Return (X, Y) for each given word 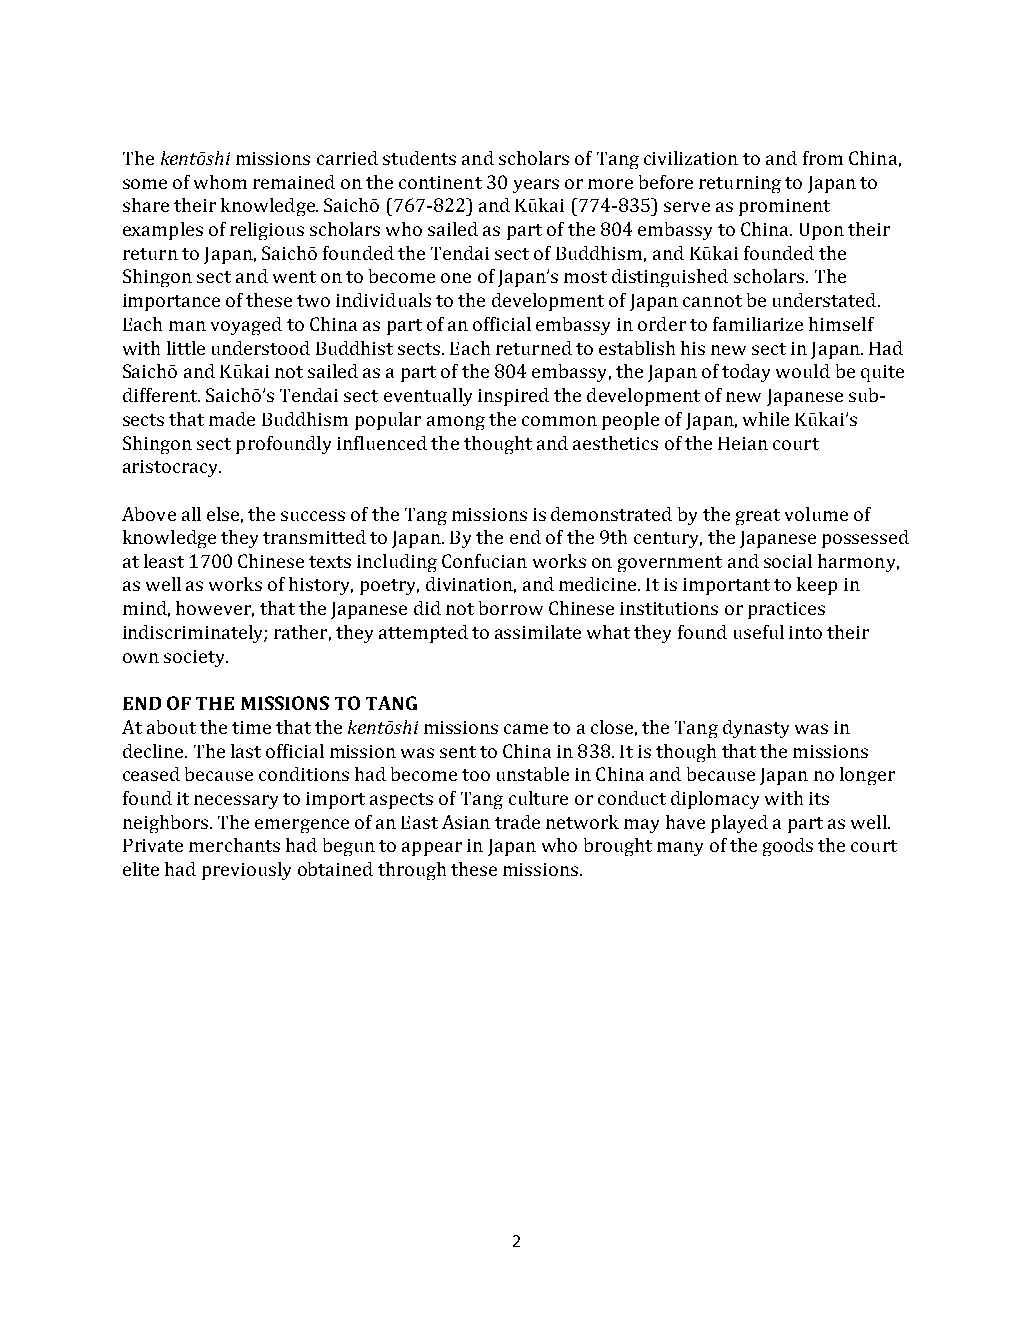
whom (220, 182)
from (823, 158)
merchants (234, 845)
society (196, 658)
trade (517, 822)
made (232, 419)
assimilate (538, 632)
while (766, 419)
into (805, 632)
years (536, 186)
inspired (513, 397)
